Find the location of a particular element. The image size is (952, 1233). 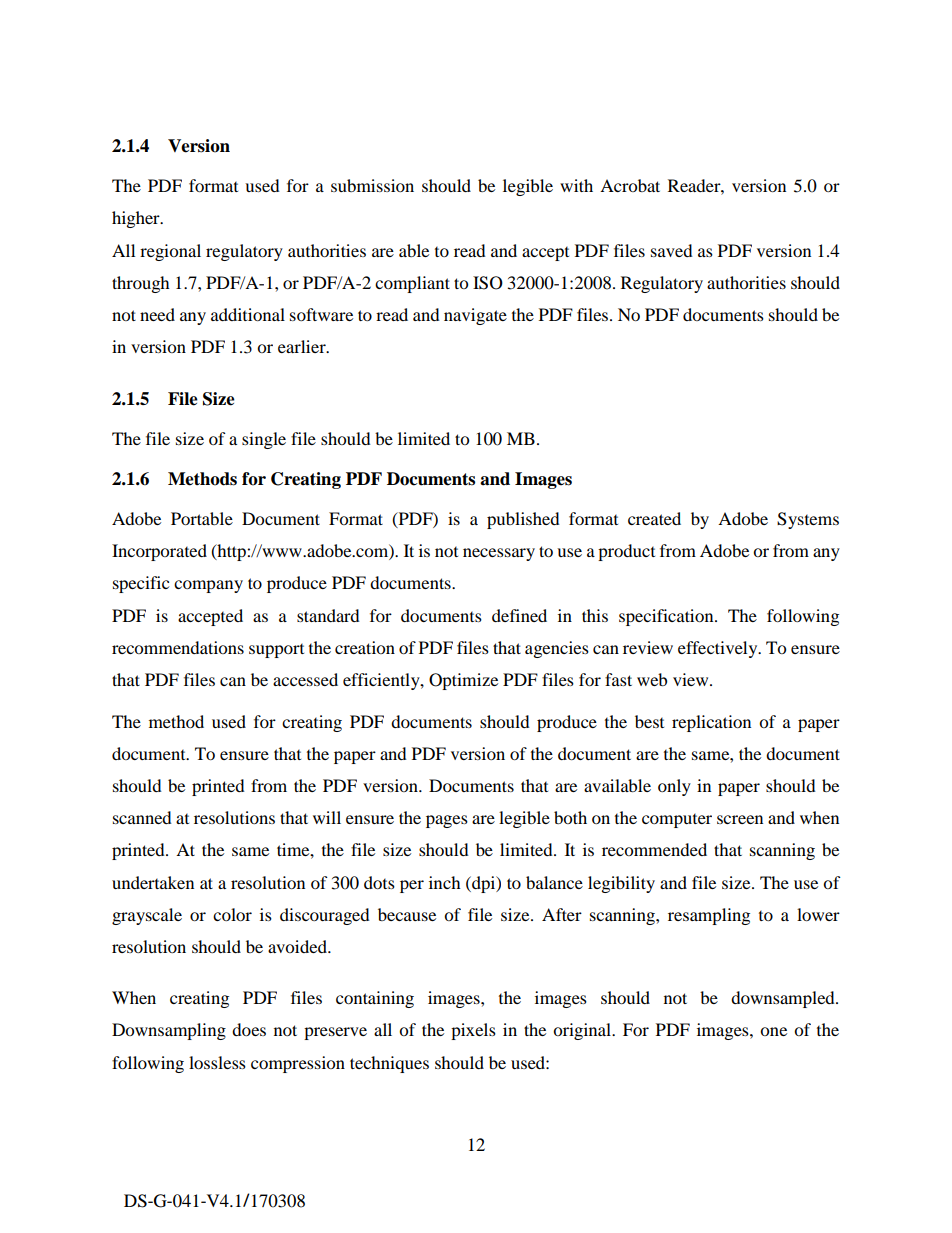

regional is located at coordinates (170, 252).
